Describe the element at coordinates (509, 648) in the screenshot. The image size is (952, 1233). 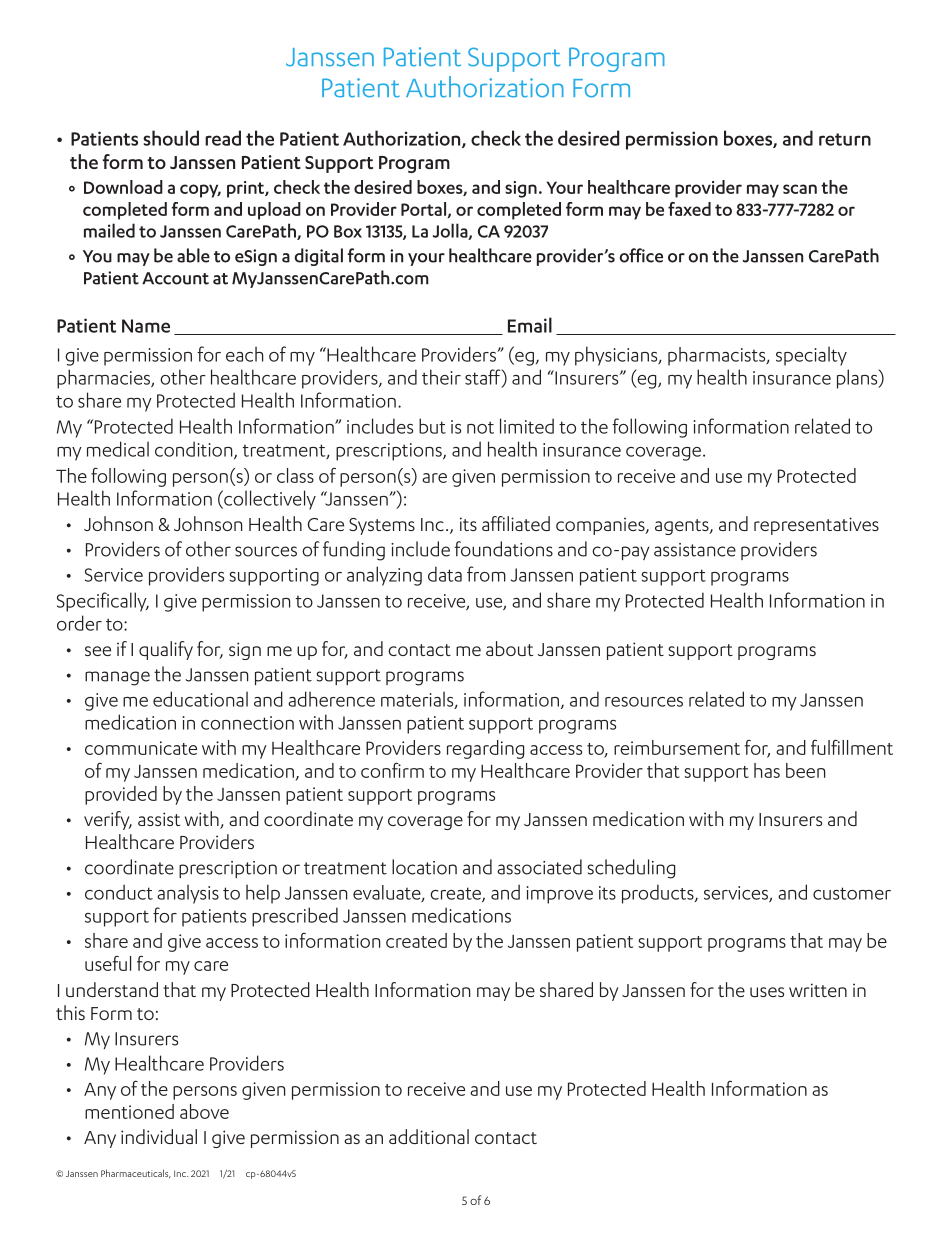
I see `about` at that location.
